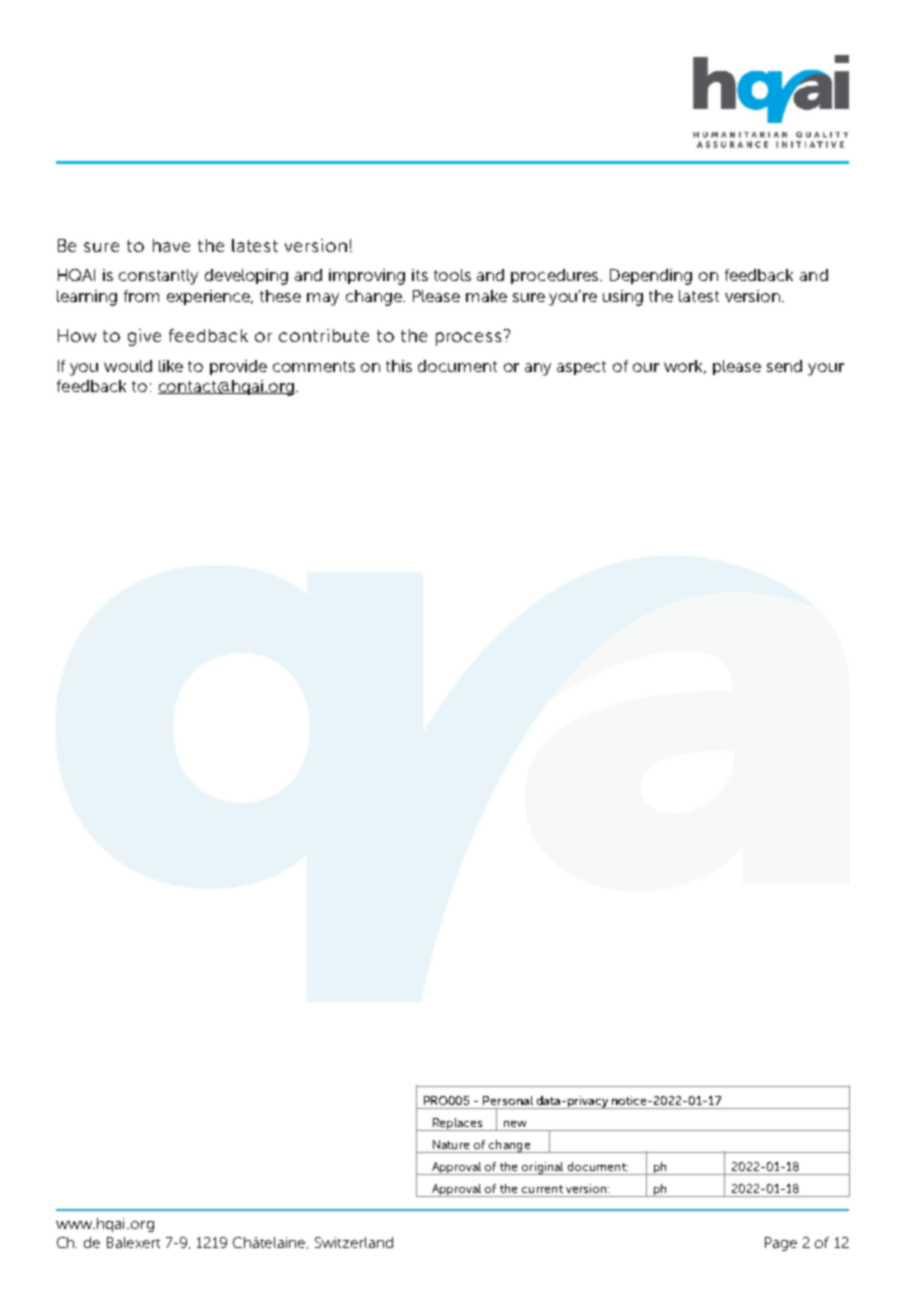 The image size is (924, 1308). What do you see at coordinates (399, 366) in the page?
I see `this` at bounding box center [399, 366].
